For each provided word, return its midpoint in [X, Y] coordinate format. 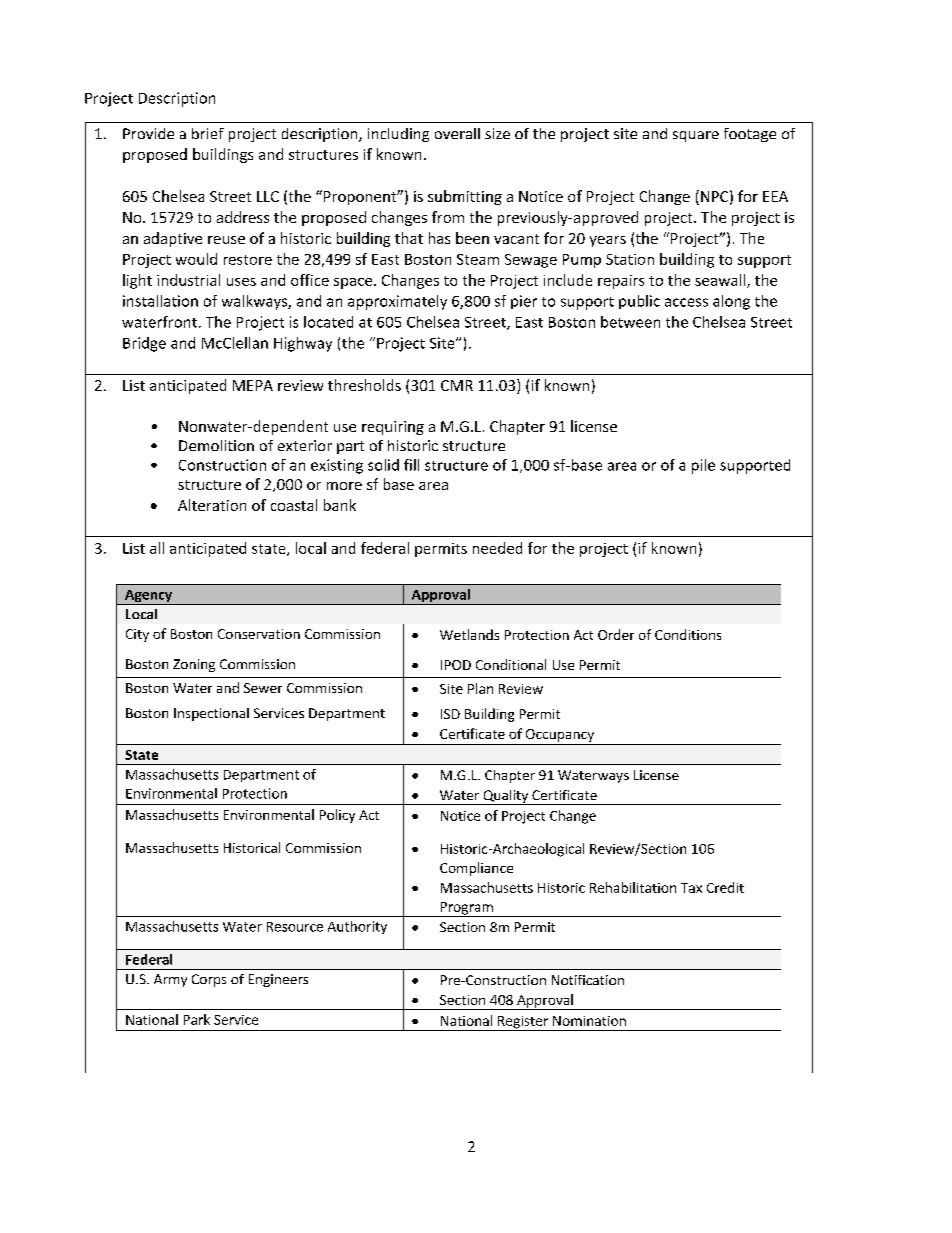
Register [523, 1023]
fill [411, 465]
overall [457, 133]
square [696, 136]
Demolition [216, 445]
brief [208, 133]
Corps [209, 980]
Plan [480, 688]
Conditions [688, 634]
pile [703, 466]
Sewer [263, 688]
